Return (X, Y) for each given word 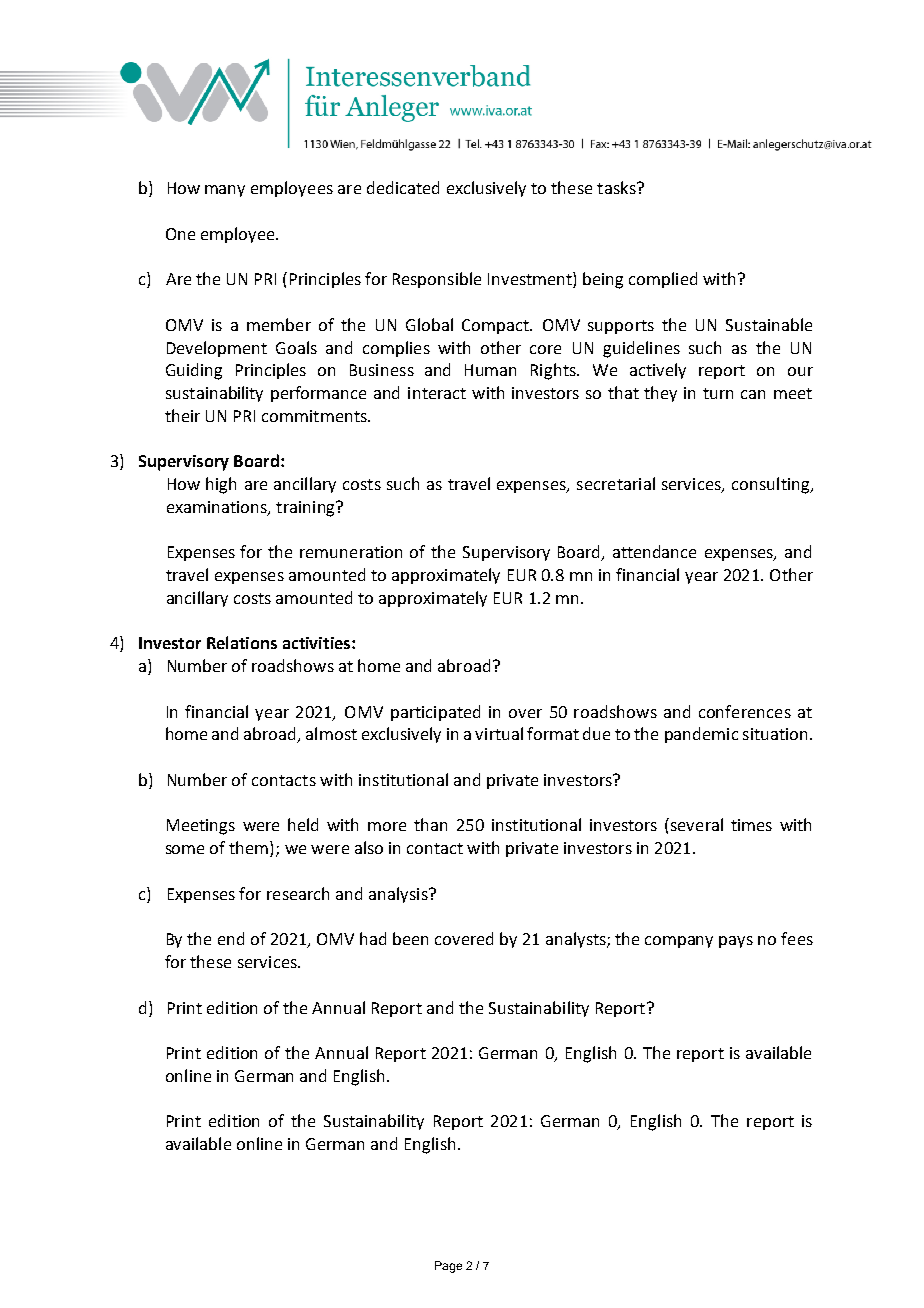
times (751, 825)
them (250, 849)
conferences (745, 711)
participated (435, 713)
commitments (315, 416)
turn (718, 393)
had (373, 938)
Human (490, 370)
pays (736, 942)
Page (448, 1267)
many (225, 191)
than (430, 824)
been (410, 938)
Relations (242, 642)
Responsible (437, 280)
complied (663, 280)
